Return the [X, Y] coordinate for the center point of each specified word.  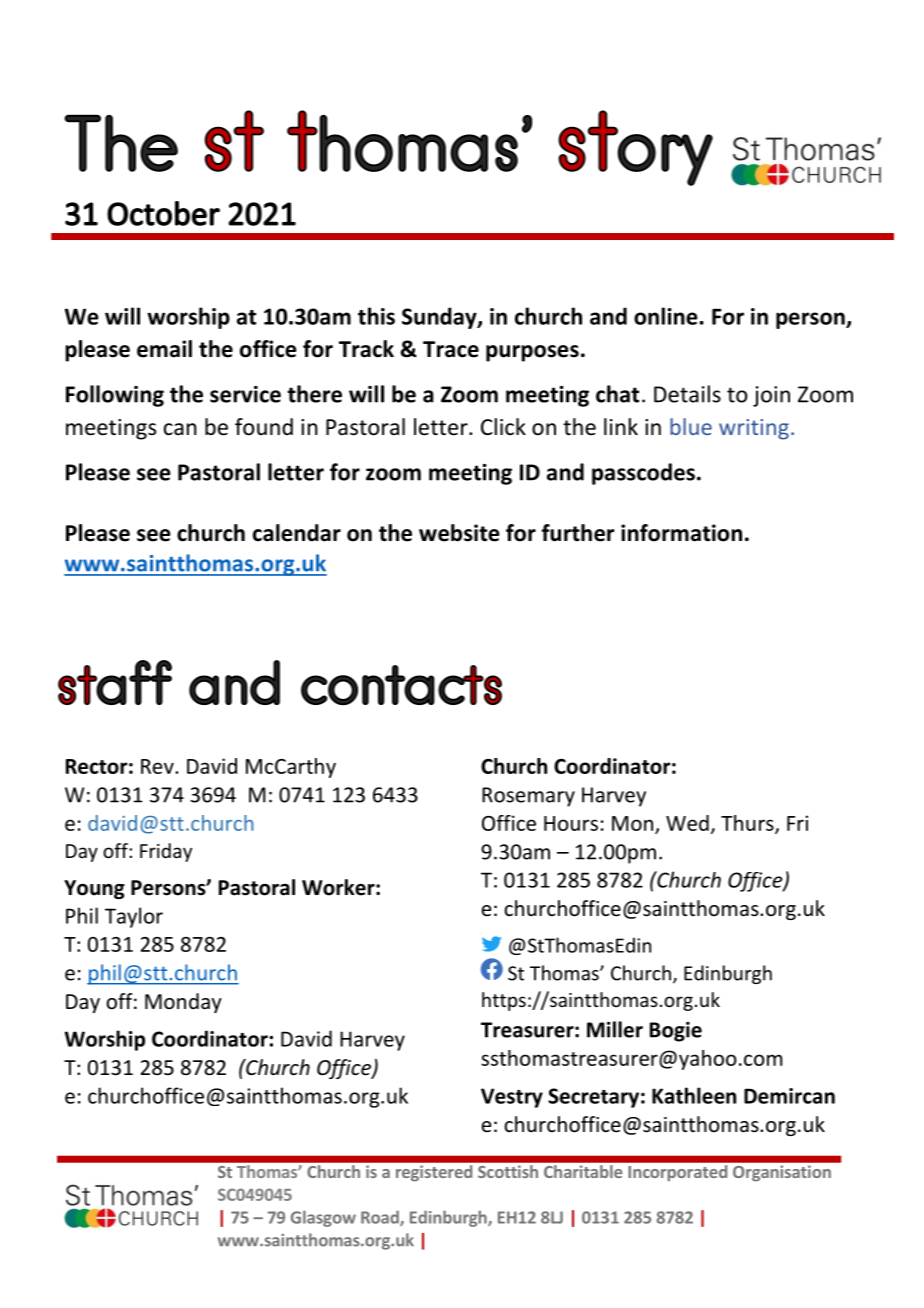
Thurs [748, 824]
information [681, 533]
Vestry [512, 1098]
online [667, 316]
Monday [183, 1003]
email [164, 349]
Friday [166, 852]
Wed [687, 823]
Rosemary [528, 797]
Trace [451, 349]
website [459, 533]
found [264, 427]
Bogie [676, 1032]
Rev [158, 766]
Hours [571, 823]
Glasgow [323, 1218]
